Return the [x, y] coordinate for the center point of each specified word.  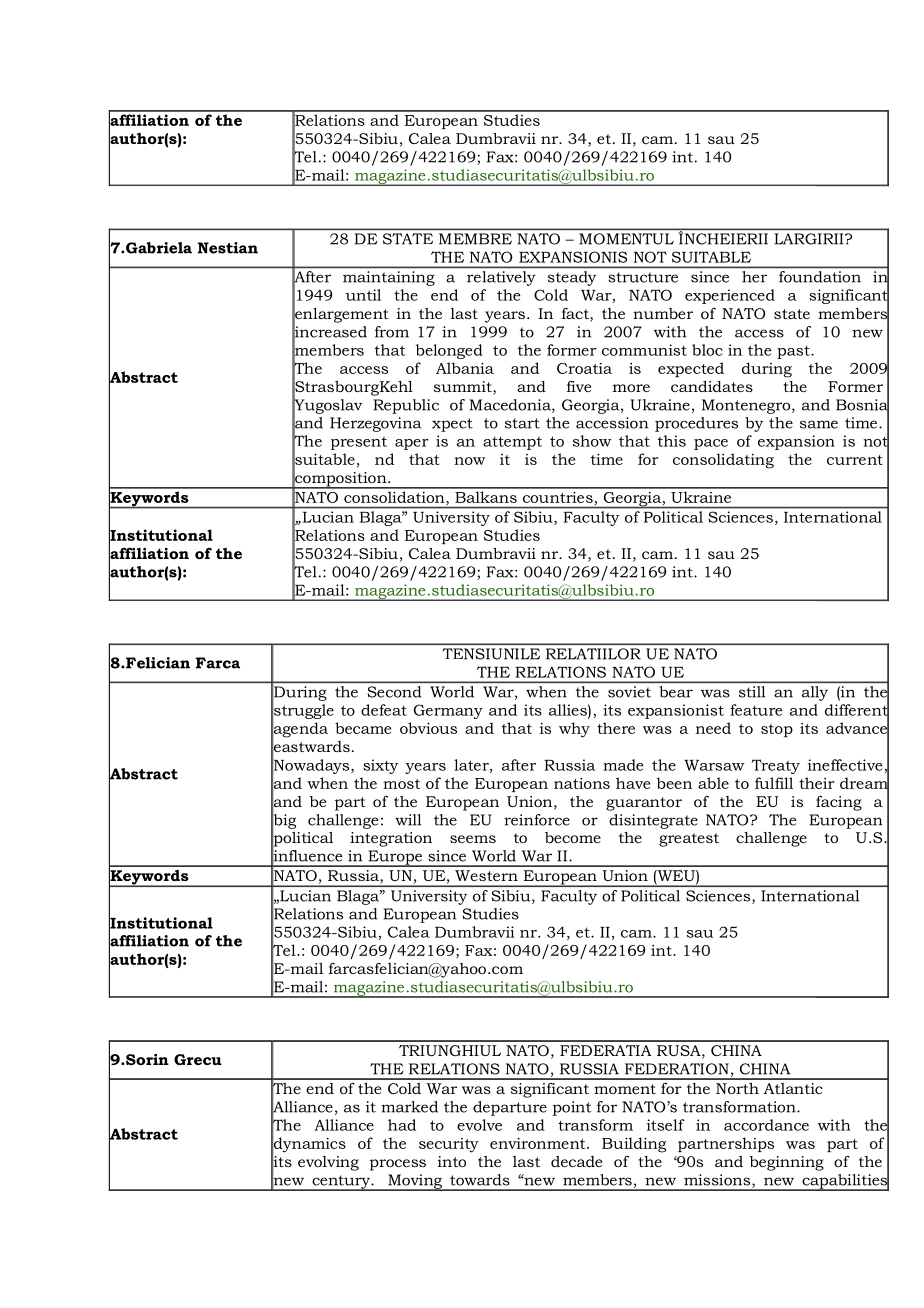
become [573, 837]
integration [391, 839]
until [363, 295]
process [398, 1165]
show [592, 441]
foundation [820, 277]
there [616, 728]
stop [777, 730]
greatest [689, 840]
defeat [384, 710]
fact [576, 315]
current [855, 460]
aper [412, 444]
